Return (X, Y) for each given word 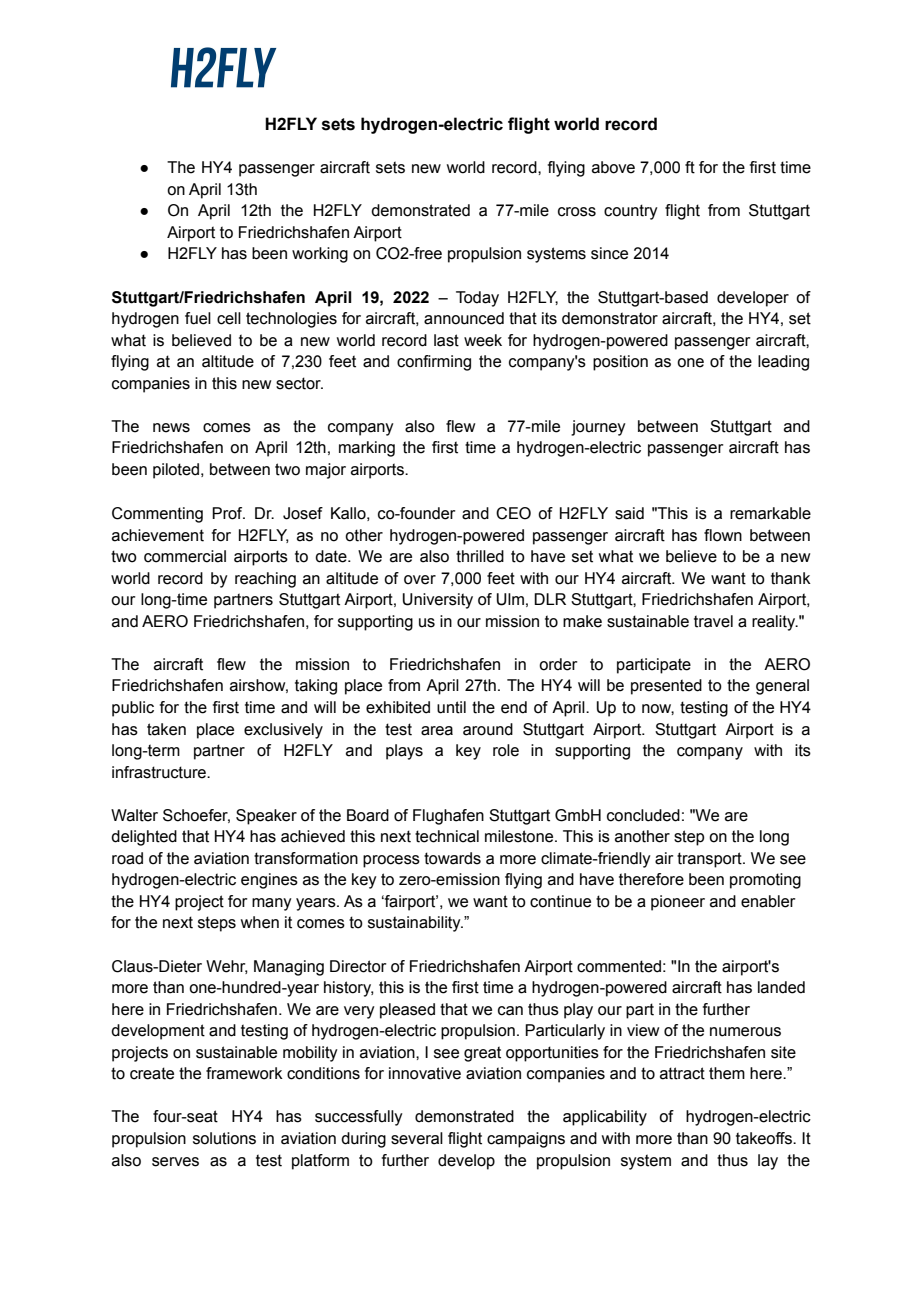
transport (710, 860)
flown (723, 535)
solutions (224, 1138)
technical (447, 836)
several (417, 1138)
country (631, 212)
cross (577, 212)
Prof (228, 513)
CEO (513, 513)
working (320, 255)
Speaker (266, 817)
